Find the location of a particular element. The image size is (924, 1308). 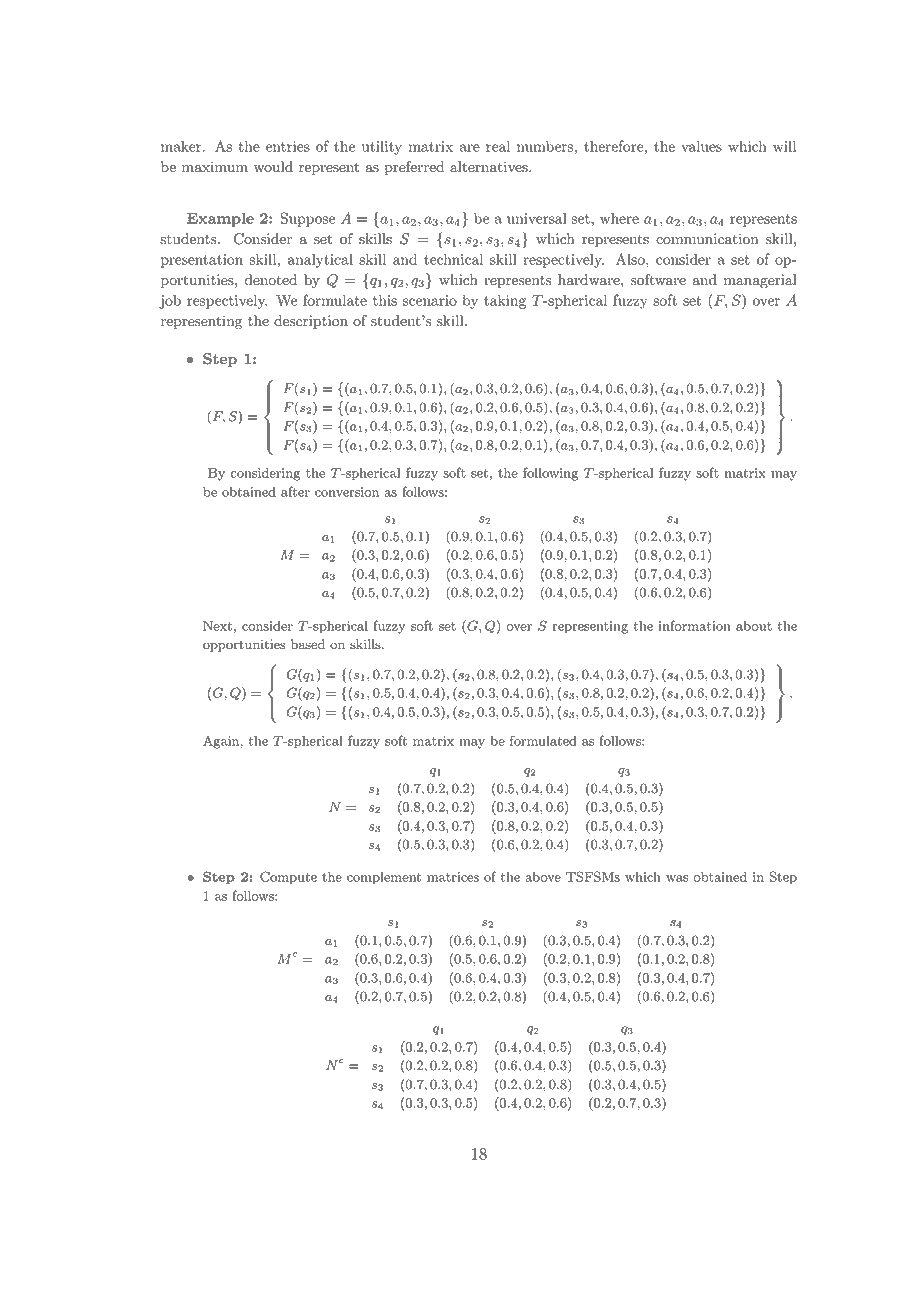

values is located at coordinates (701, 146).
